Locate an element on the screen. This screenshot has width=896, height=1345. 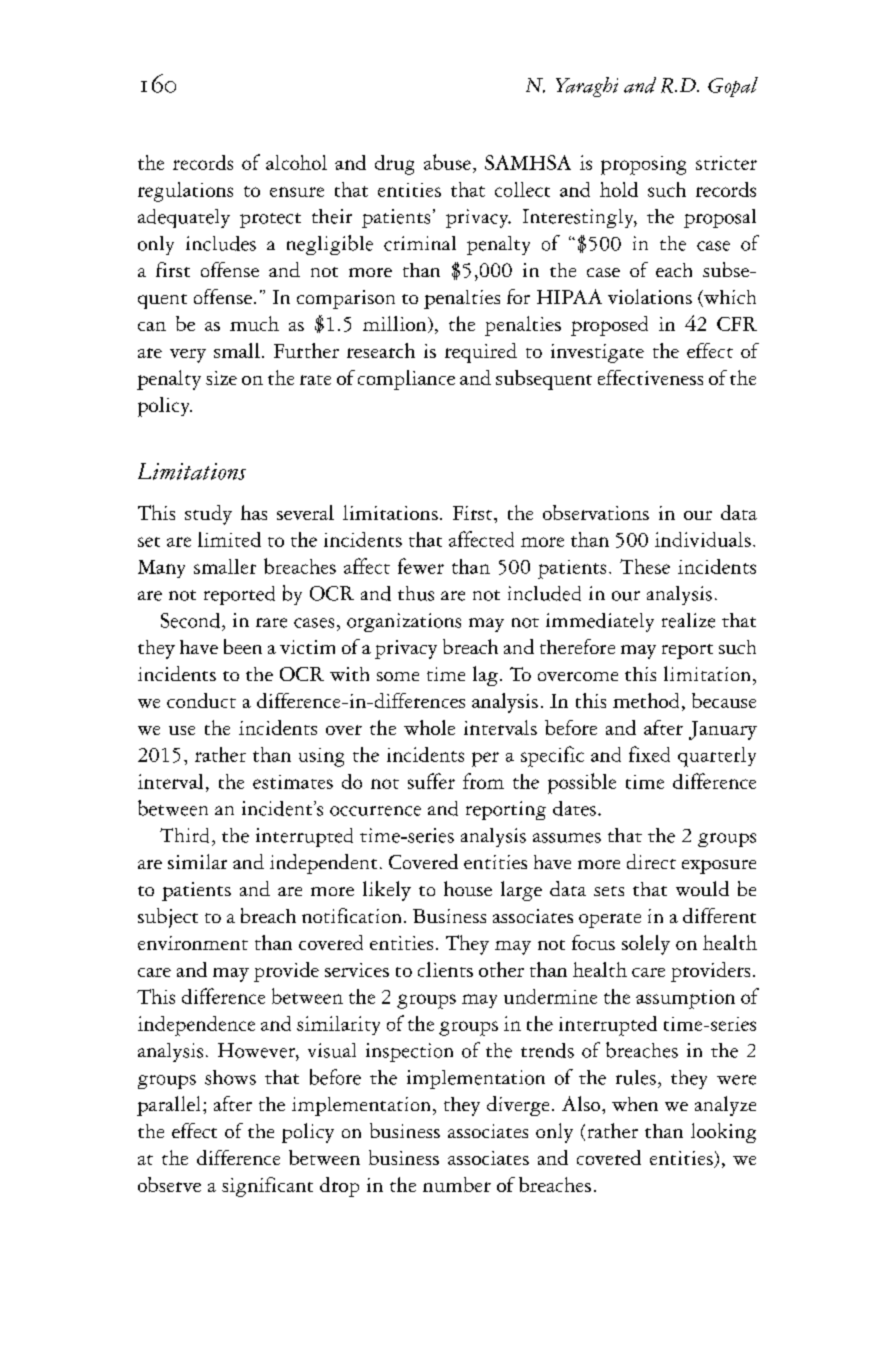
abuse is located at coordinates (447, 162).
